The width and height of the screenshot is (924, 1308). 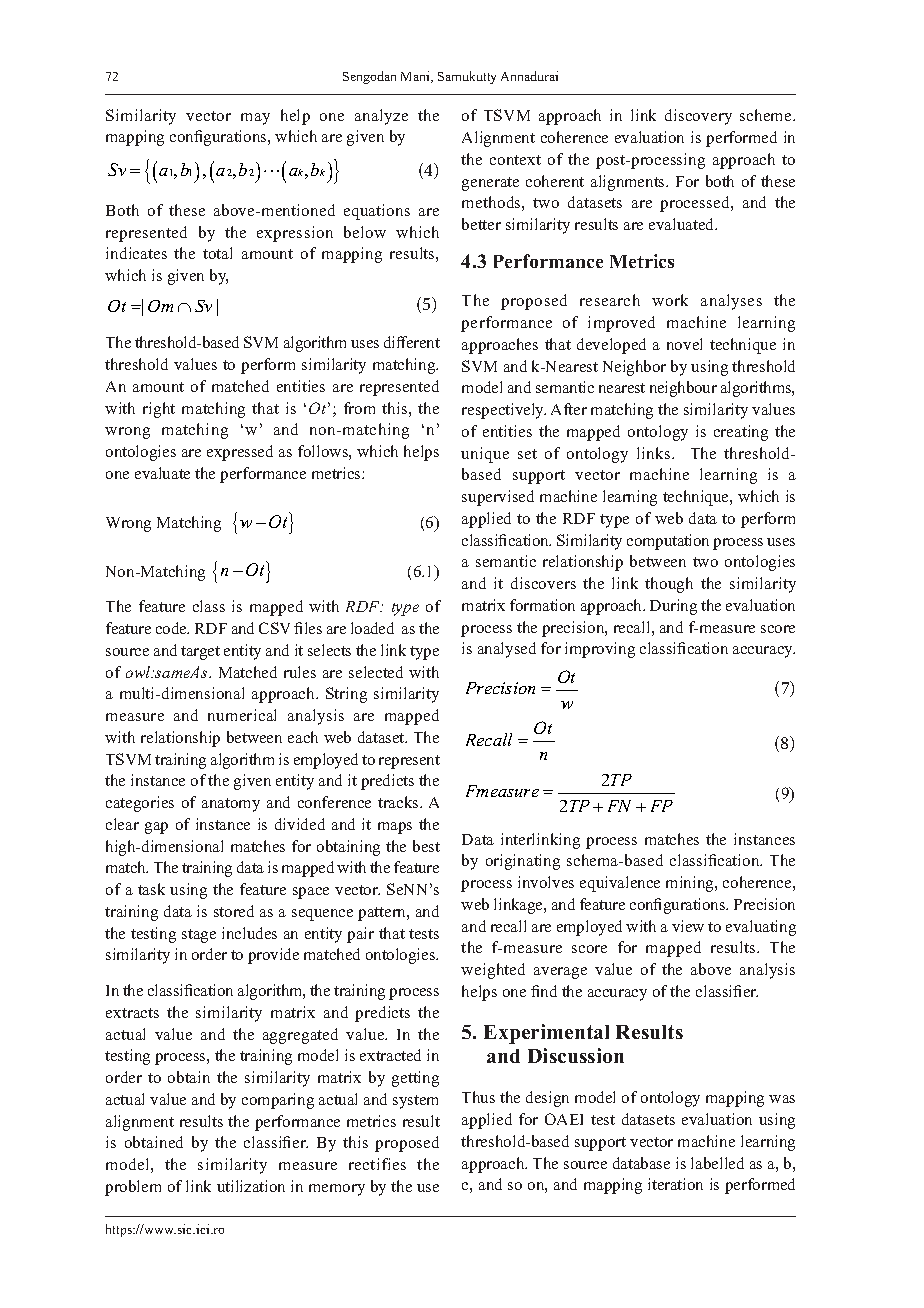 What do you see at coordinates (415, 1102) in the screenshot?
I see `system` at bounding box center [415, 1102].
